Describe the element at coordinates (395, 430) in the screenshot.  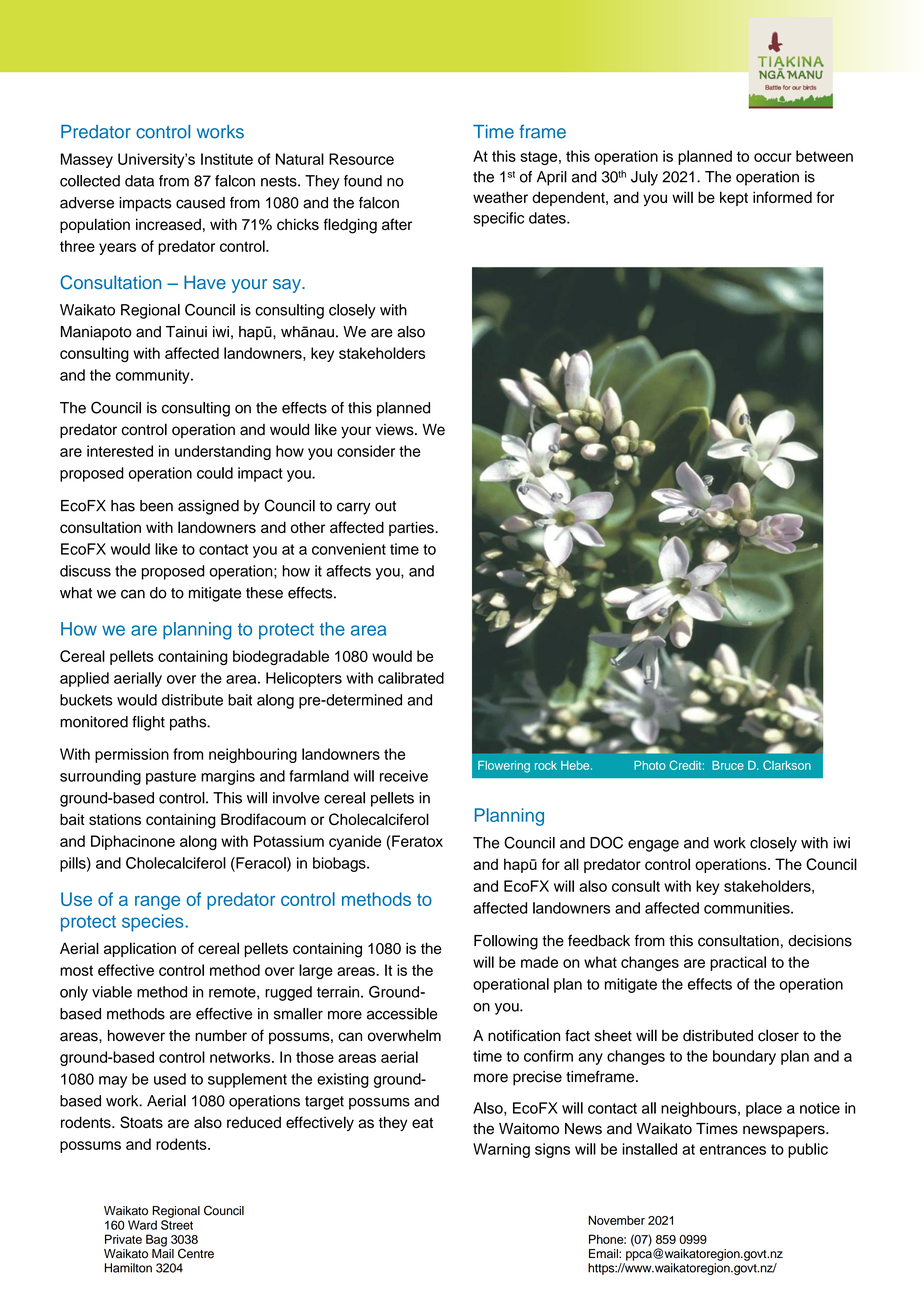
I see `views` at that location.
